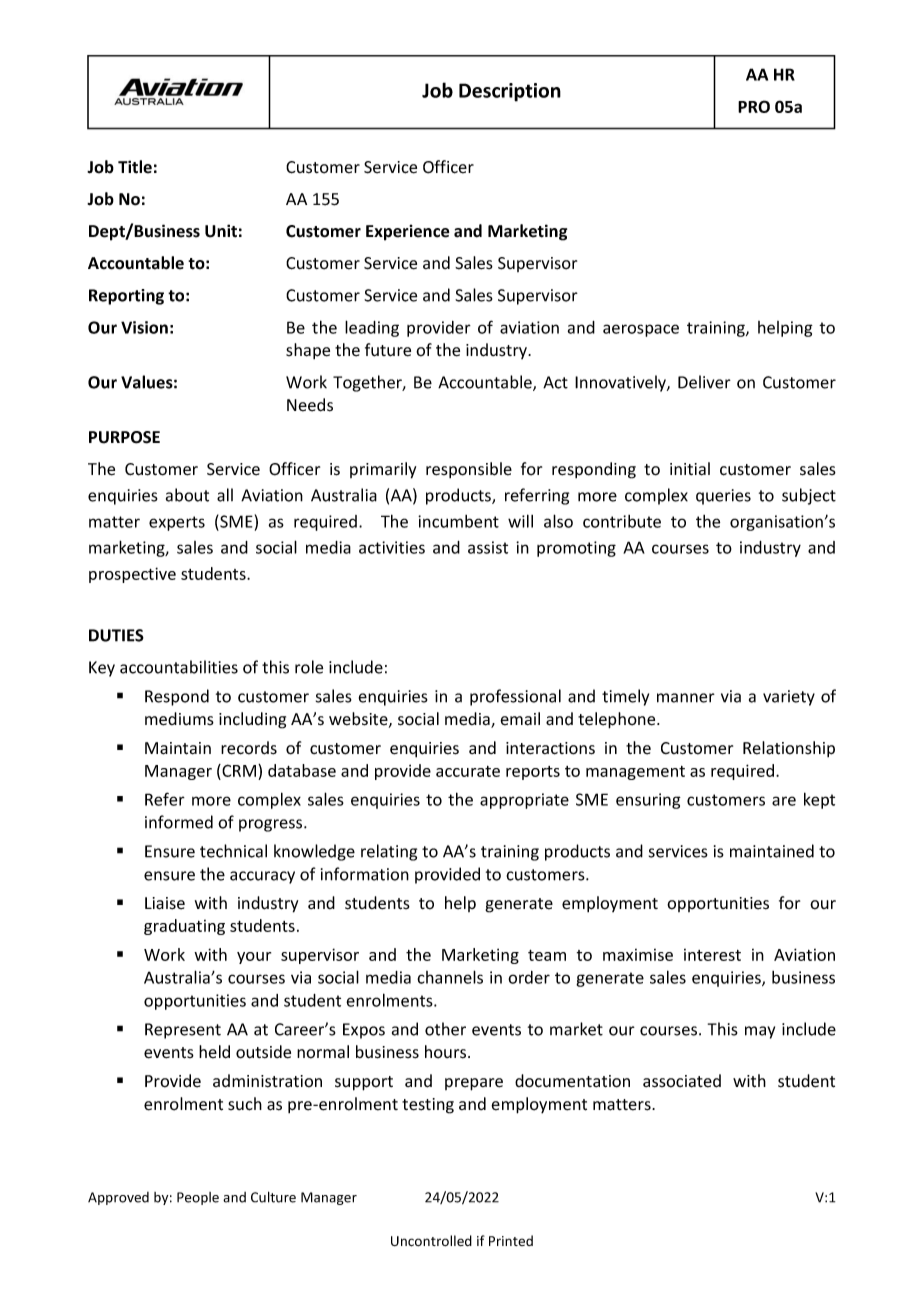 Image resolution: width=924 pixels, height=1308 pixels. I want to click on People, so click(198, 1198).
